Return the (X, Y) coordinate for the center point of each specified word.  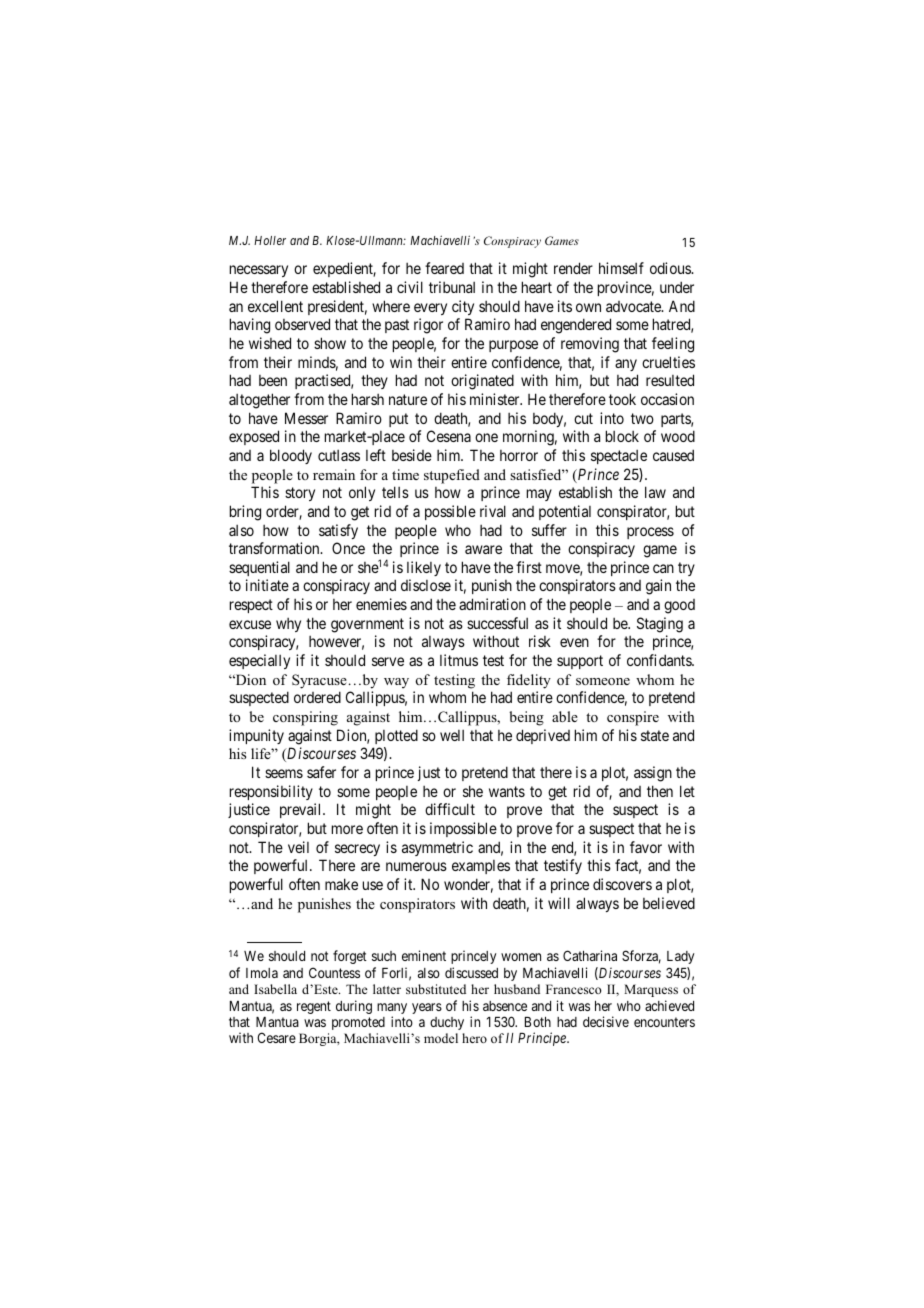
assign (653, 774)
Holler (270, 240)
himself (621, 268)
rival (493, 511)
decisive (606, 1021)
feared (444, 268)
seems (284, 773)
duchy (447, 1023)
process (650, 533)
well (452, 735)
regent (314, 1007)
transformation (275, 548)
